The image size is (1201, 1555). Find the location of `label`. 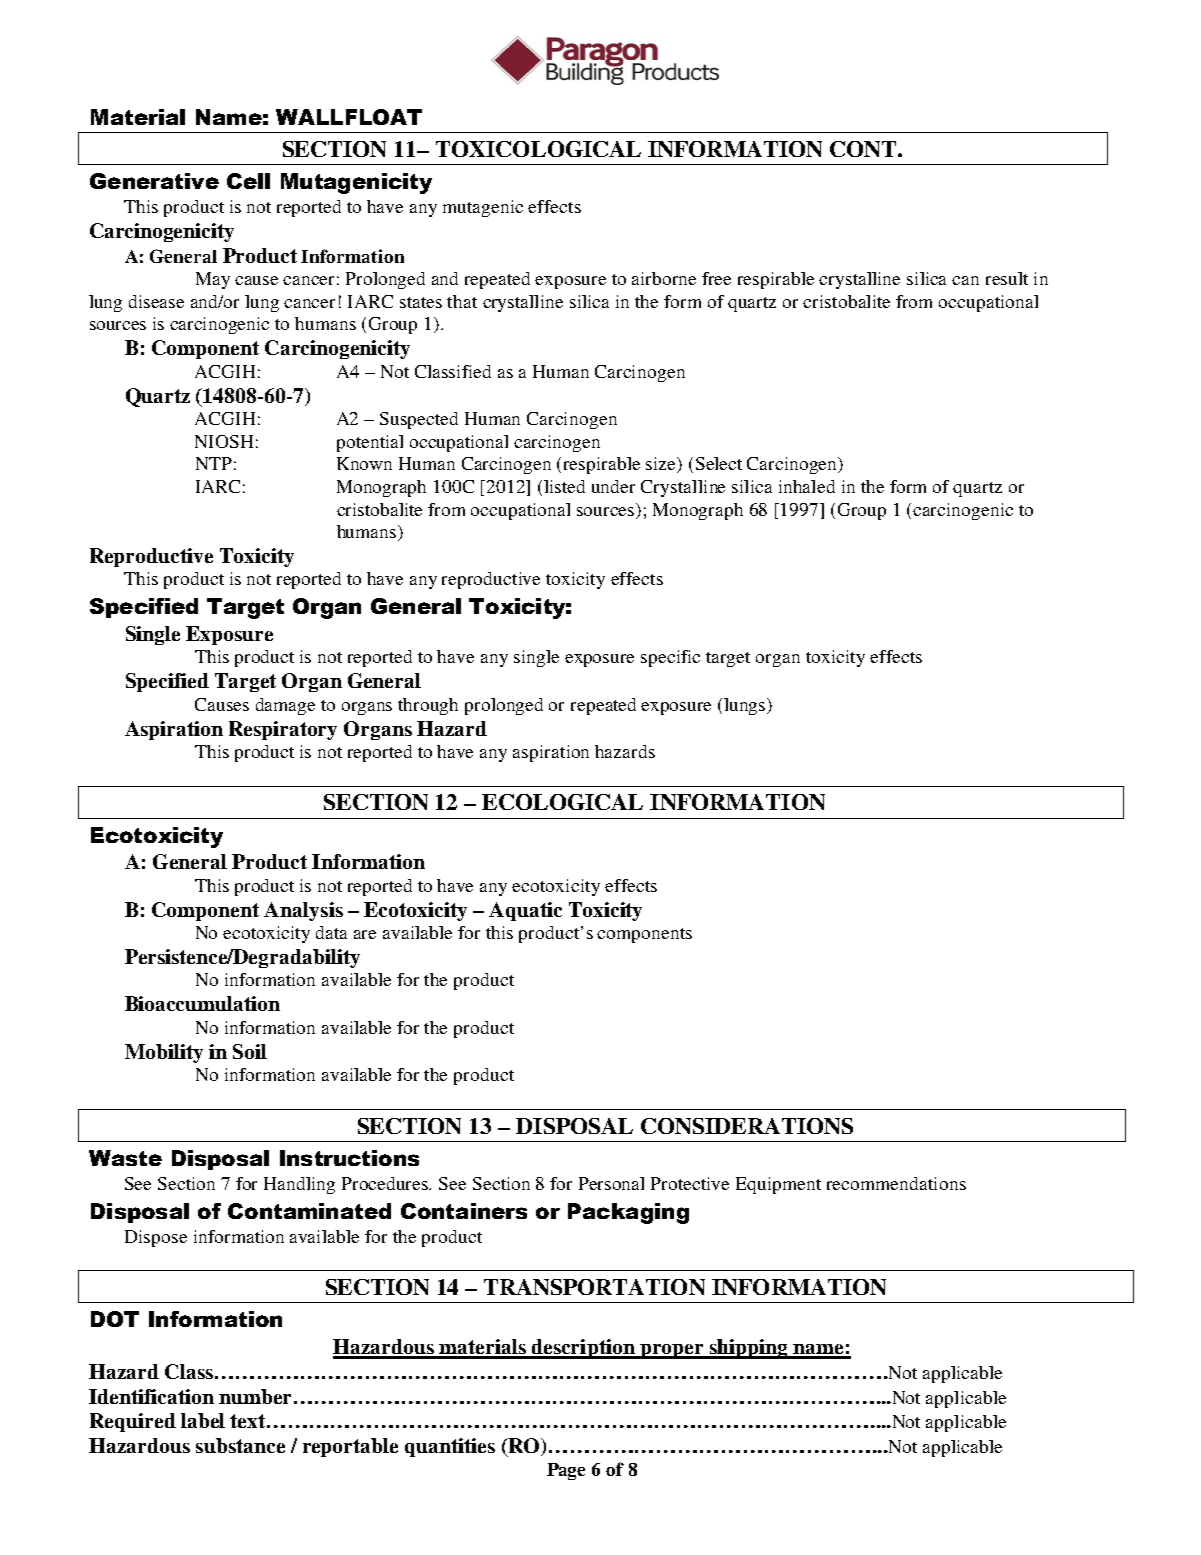

label is located at coordinates (203, 1420).
